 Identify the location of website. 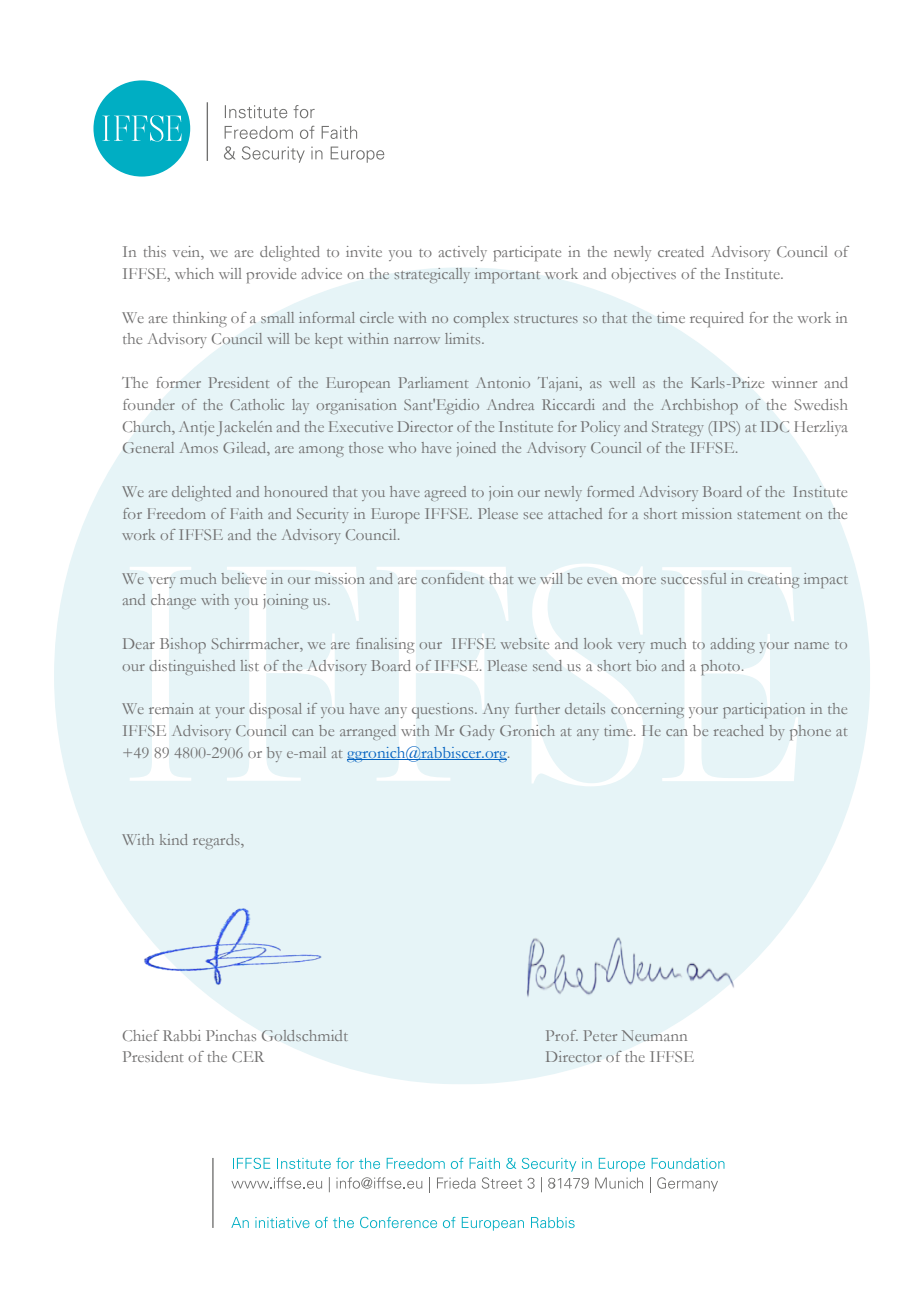
(525, 643).
